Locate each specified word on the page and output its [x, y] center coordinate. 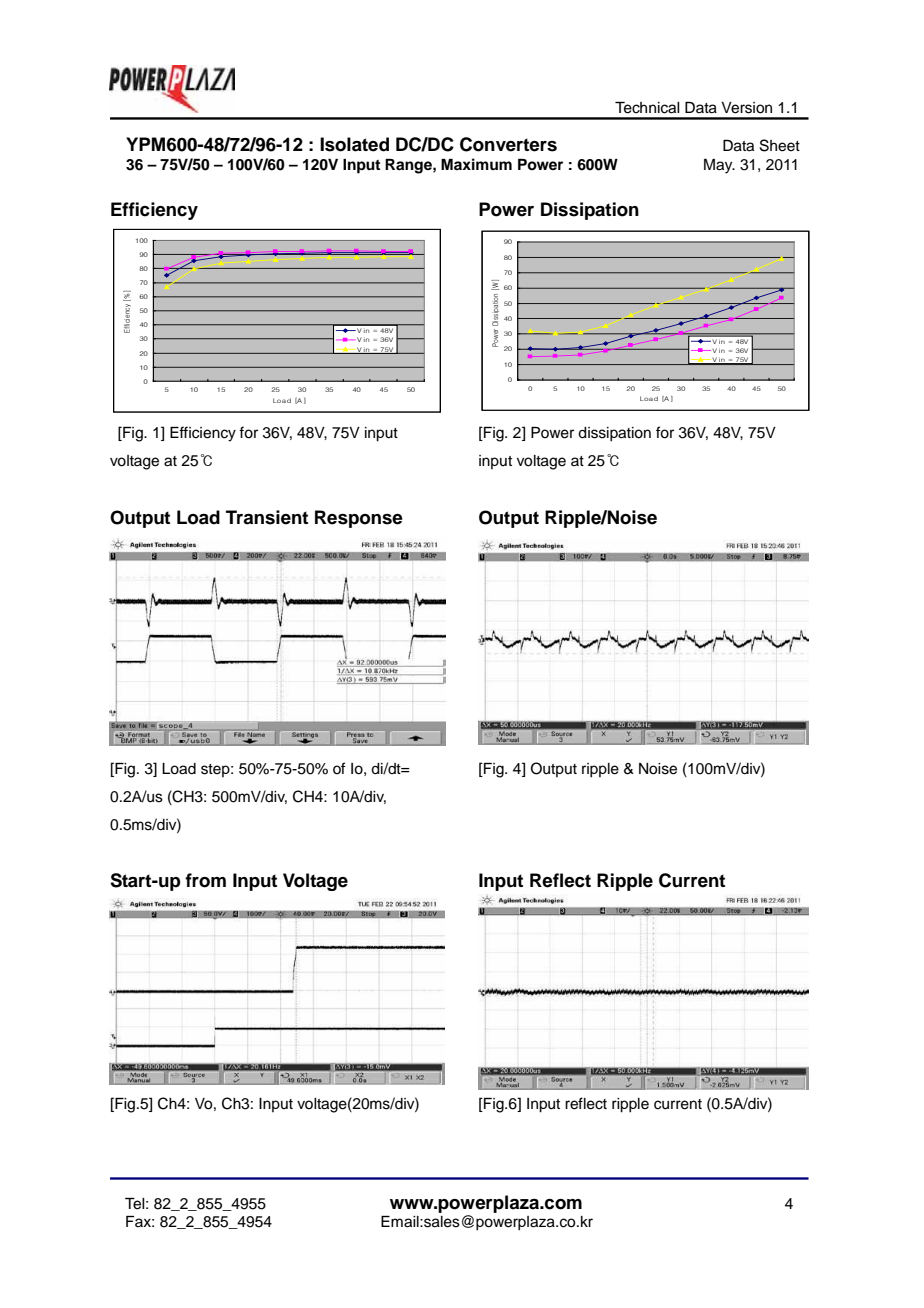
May [719, 166]
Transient [267, 517]
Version [746, 108]
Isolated [354, 144]
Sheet [780, 145]
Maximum [476, 164]
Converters [508, 144]
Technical [647, 108]
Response [359, 519]
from [205, 880]
